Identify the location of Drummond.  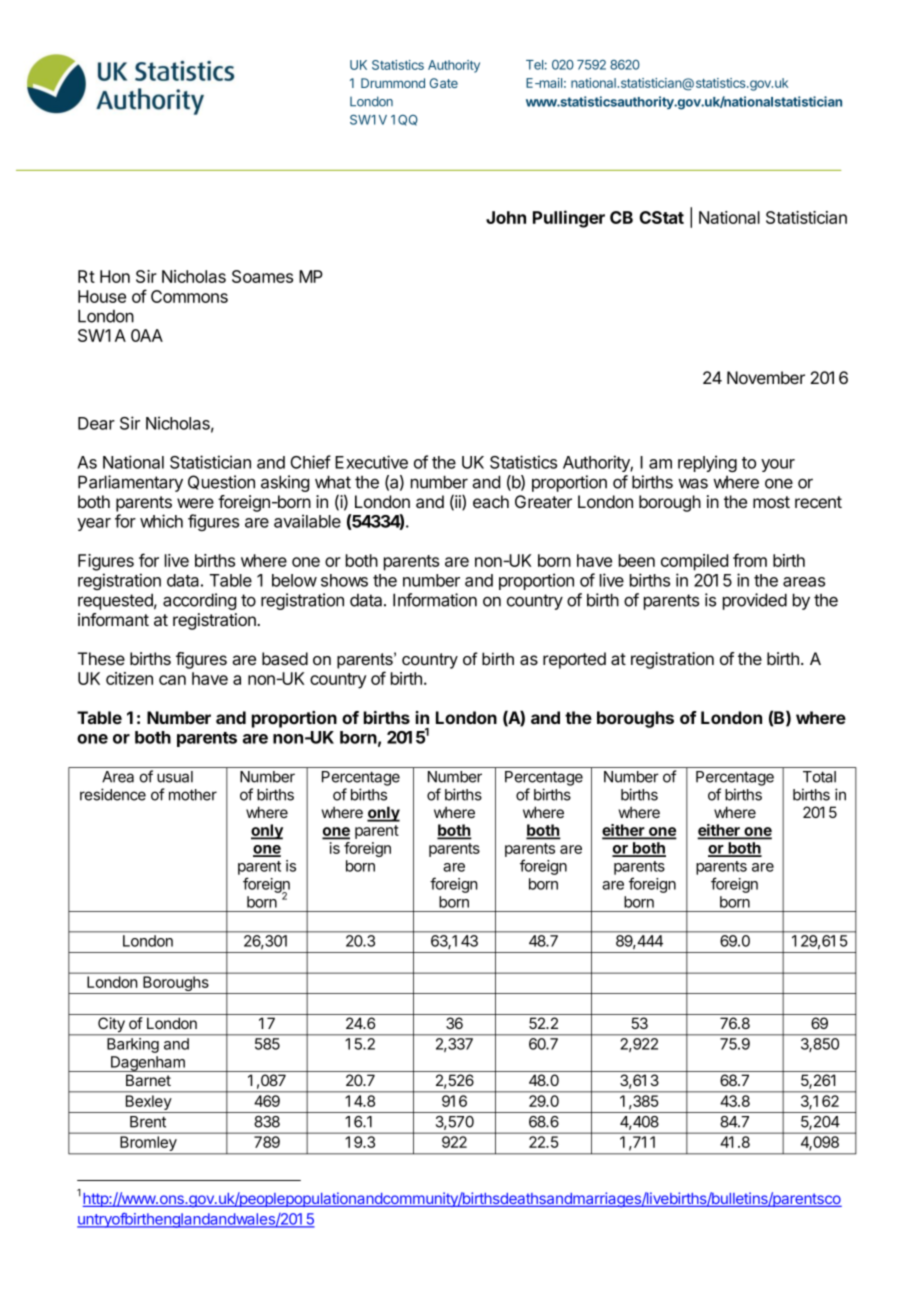
(393, 83).
